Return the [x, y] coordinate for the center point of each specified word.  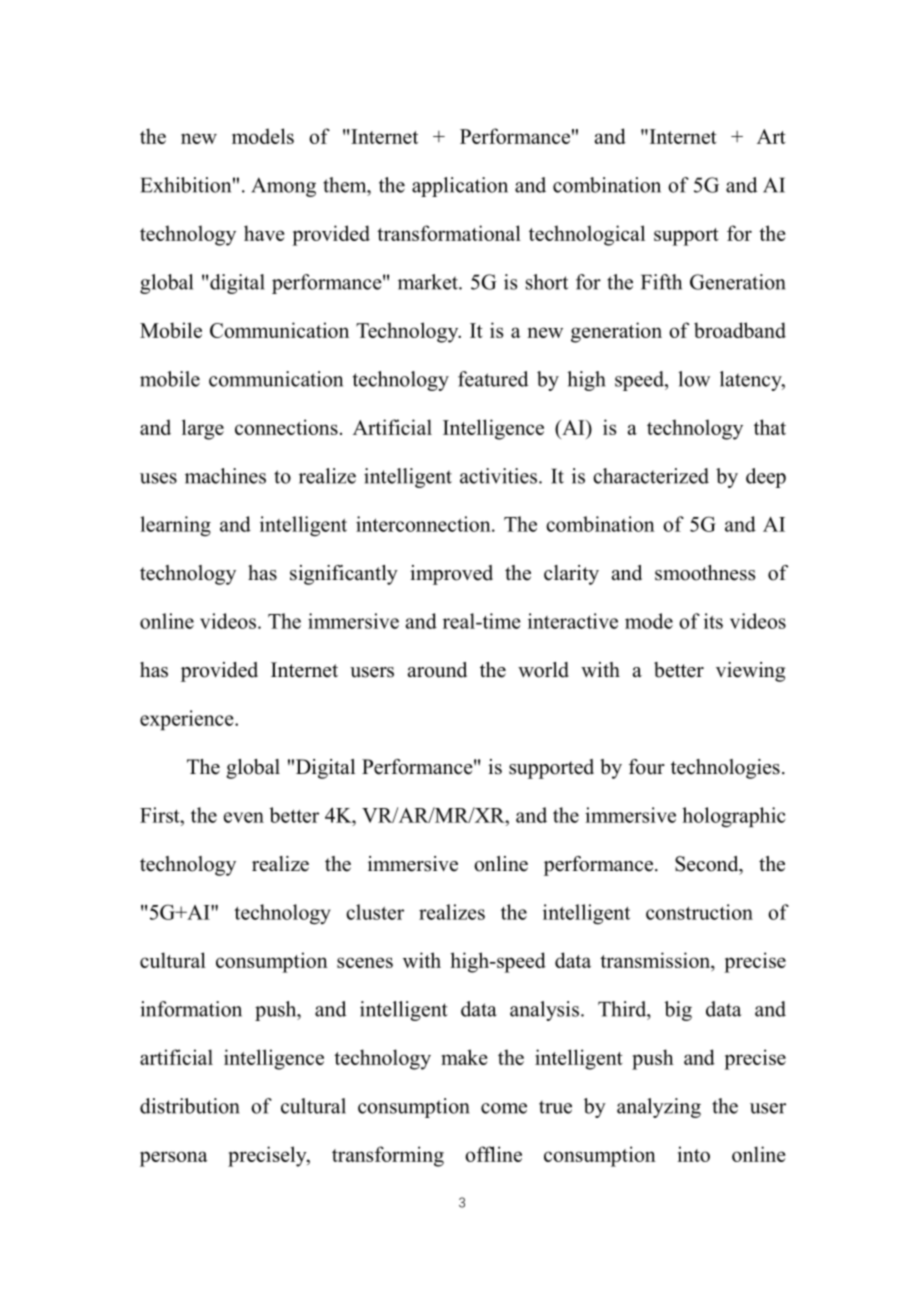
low [694, 379]
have [264, 233]
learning [175, 526]
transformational [449, 233]
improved [451, 575]
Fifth [661, 282]
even [244, 817]
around [437, 670]
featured [493, 379]
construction [699, 912]
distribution [190, 1106]
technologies [725, 769]
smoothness [705, 573]
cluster [375, 912]
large [203, 429]
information [191, 1009]
